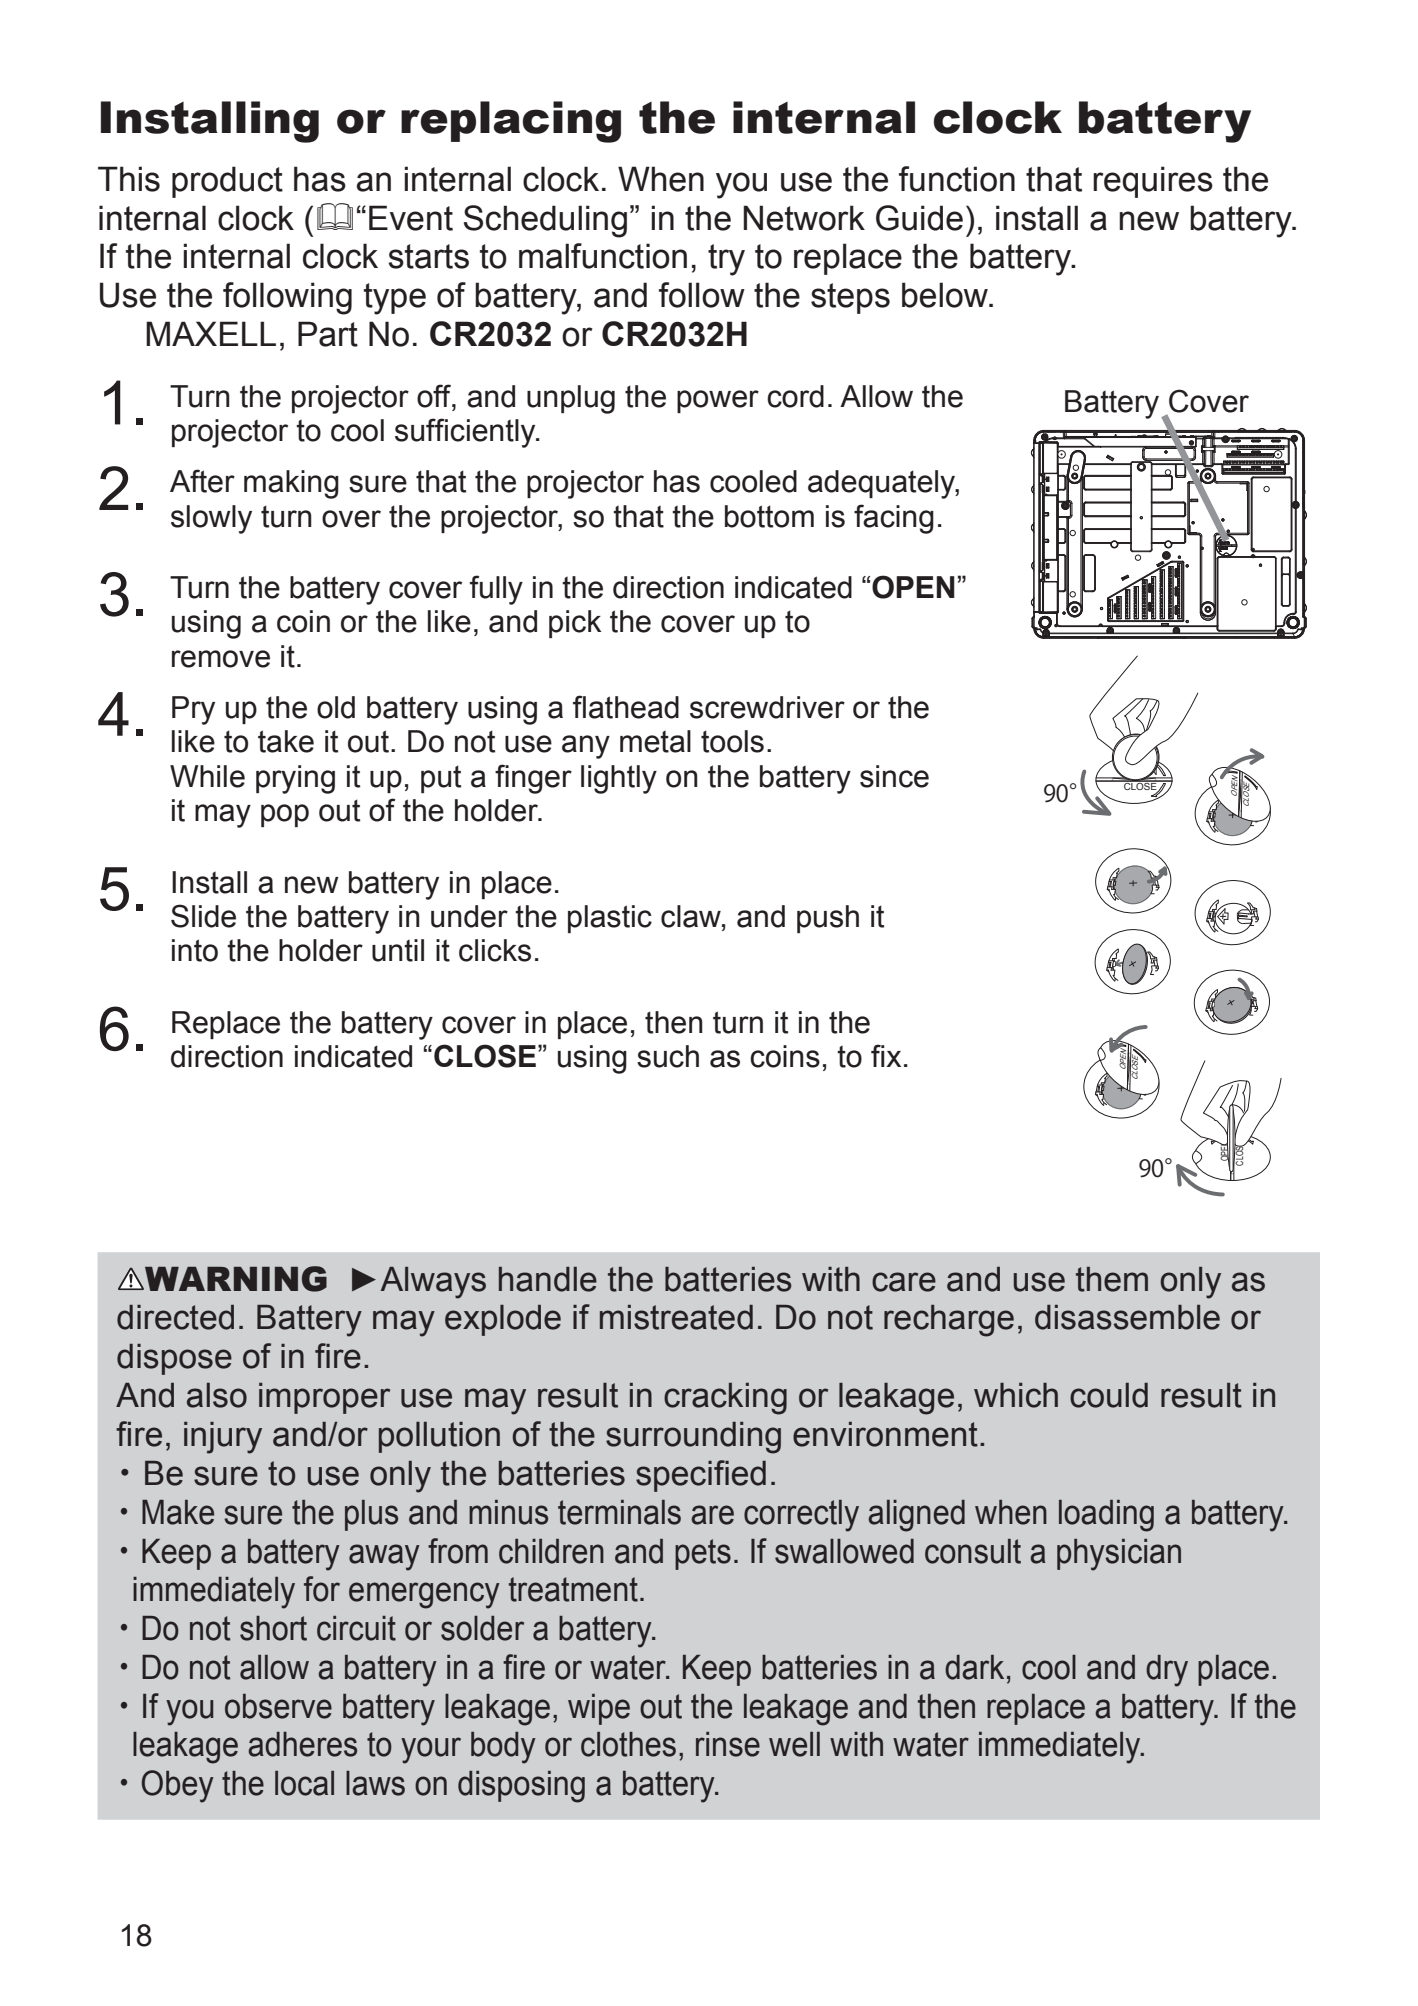  What do you see at coordinates (278, 1706) in the image?
I see `observe` at bounding box center [278, 1706].
